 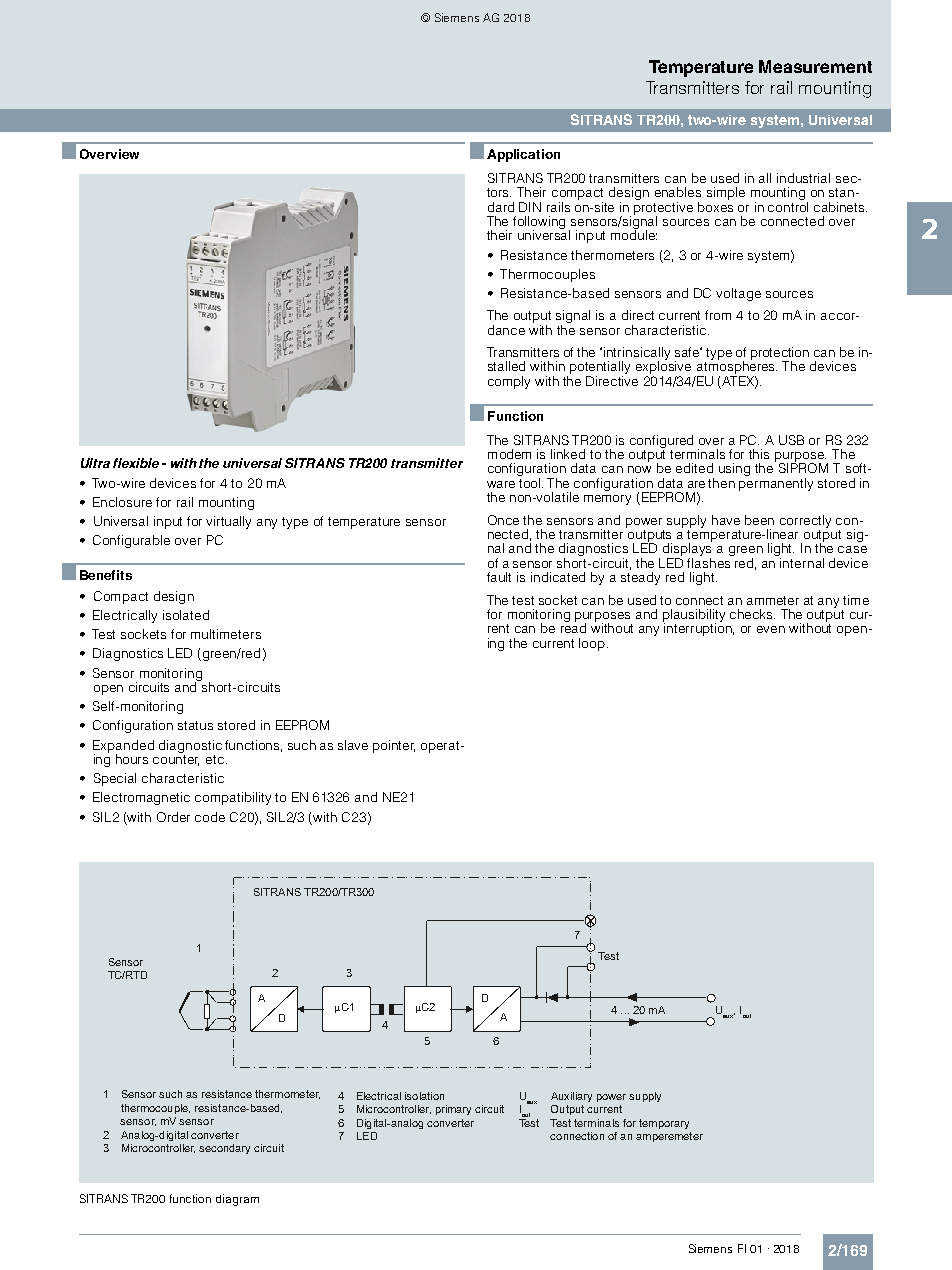 What do you see at coordinates (224, 1149) in the image?
I see `secondary` at bounding box center [224, 1149].
